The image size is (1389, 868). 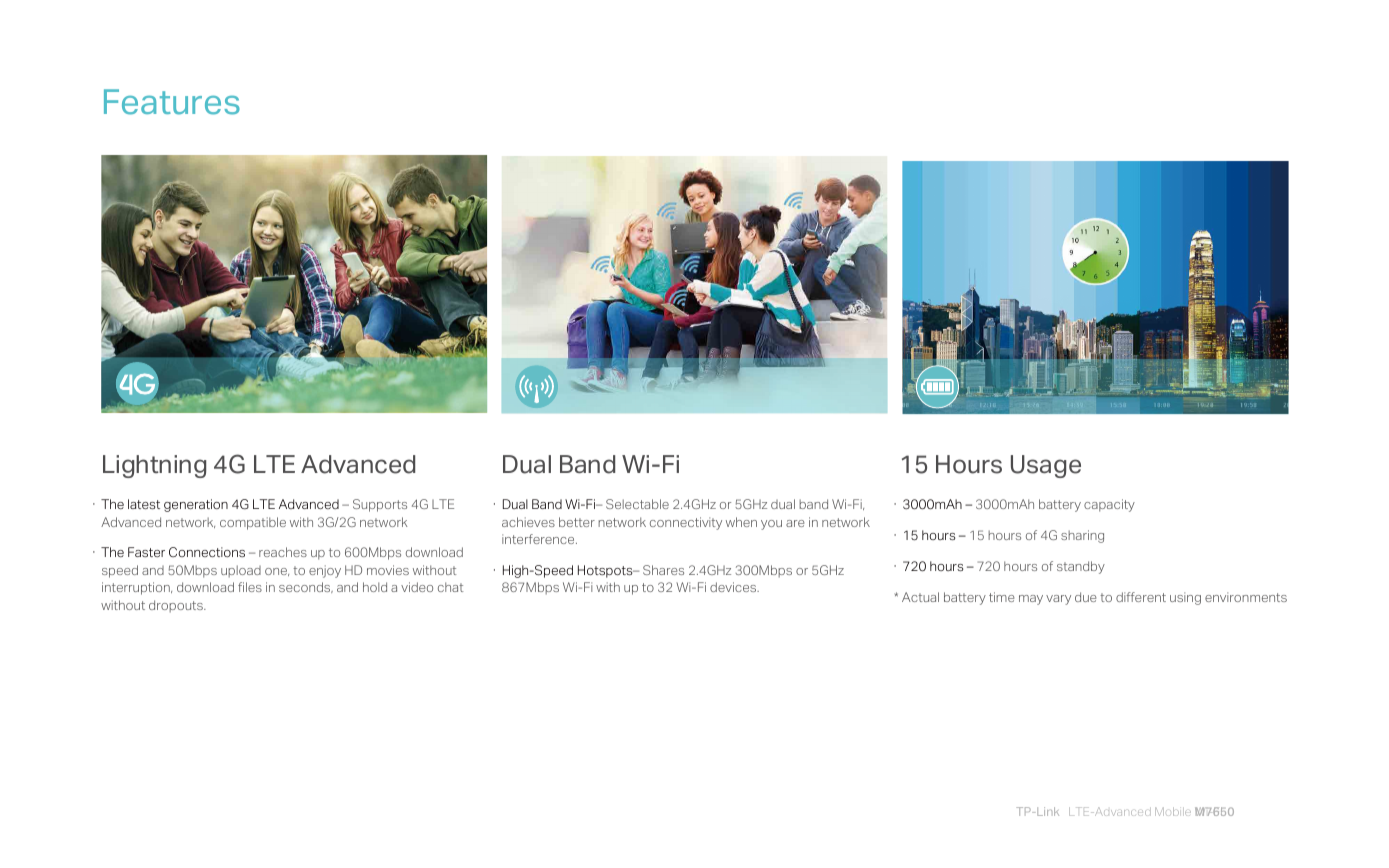 I want to click on Selectable, so click(x=637, y=504).
